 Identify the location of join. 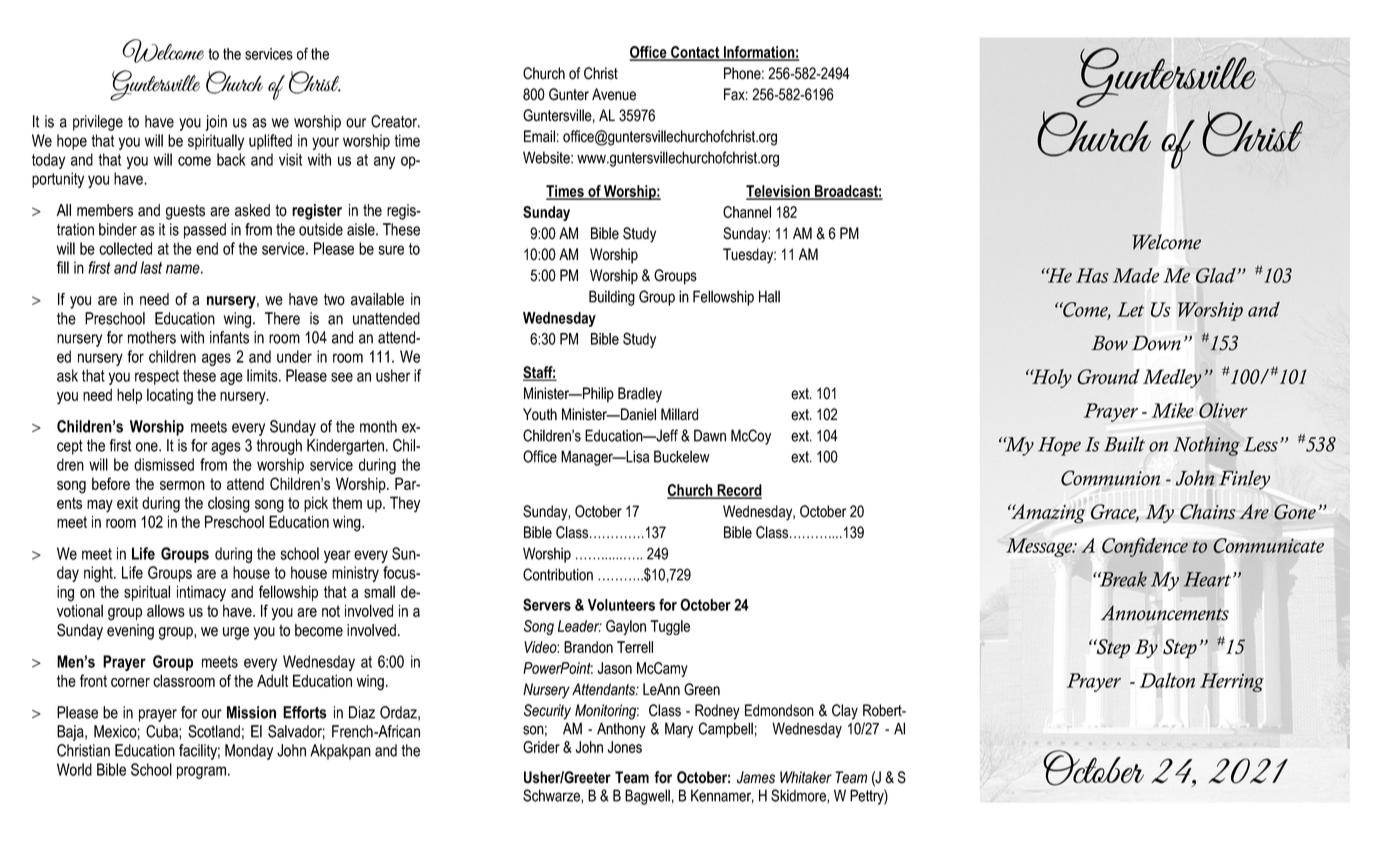
(216, 123).
